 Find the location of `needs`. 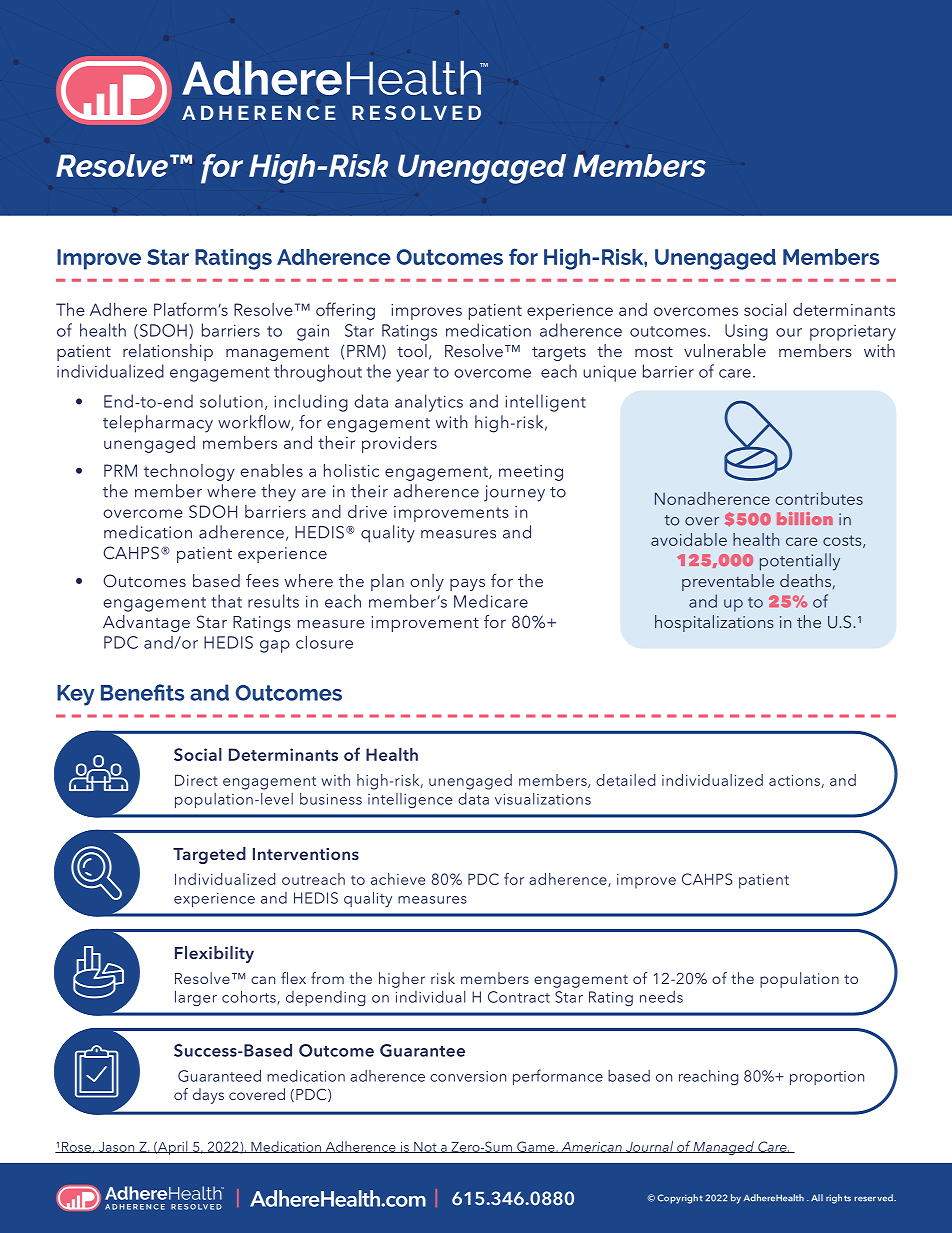

needs is located at coordinates (661, 997).
